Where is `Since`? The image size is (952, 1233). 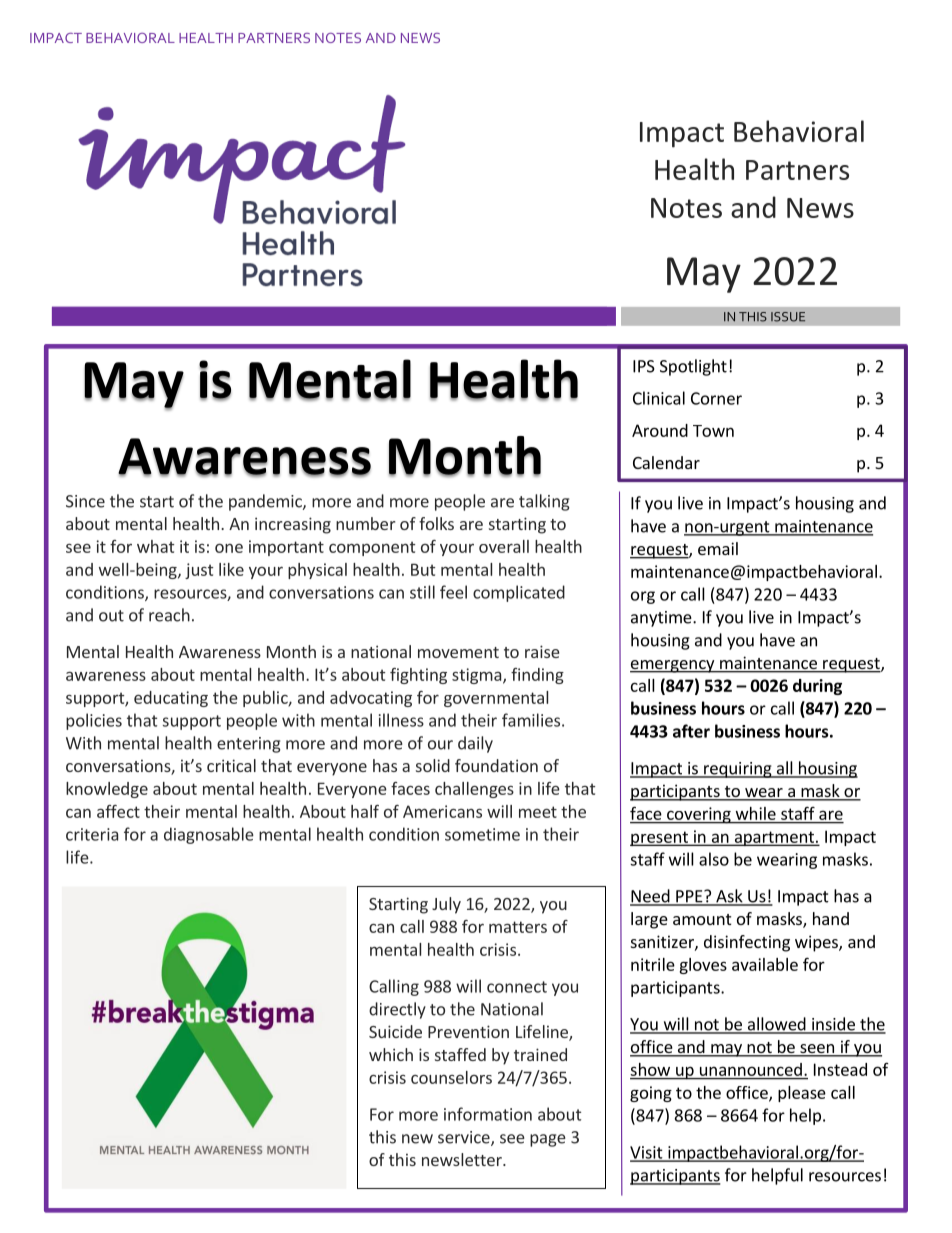
Since is located at coordinates (85, 501).
